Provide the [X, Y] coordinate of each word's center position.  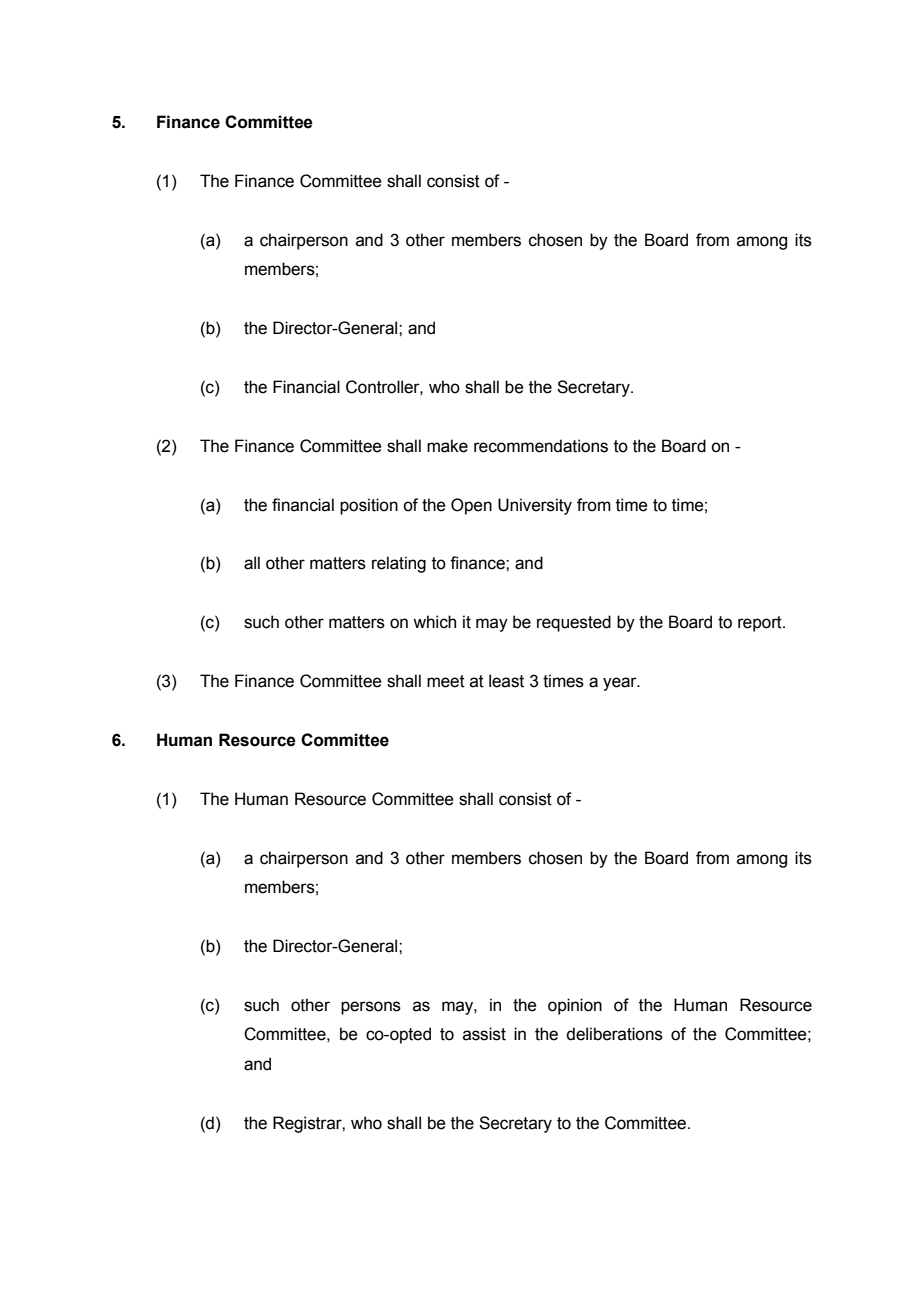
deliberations [614, 1034]
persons [371, 1008]
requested [574, 623]
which [434, 622]
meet [446, 681]
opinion [575, 1006]
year [621, 684]
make [447, 446]
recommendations [541, 446]
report [761, 624]
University [535, 506]
